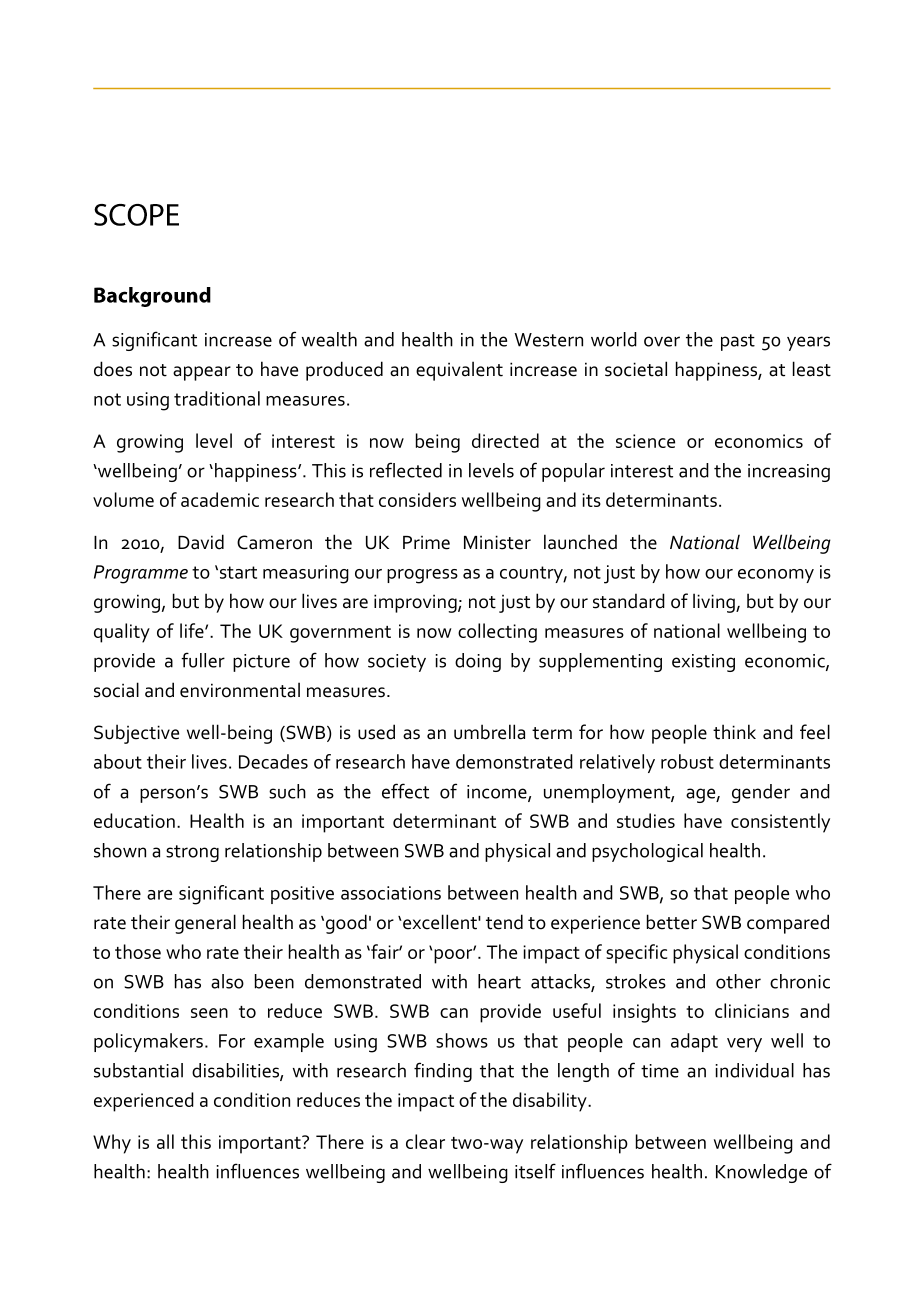 The image size is (924, 1309). What do you see at coordinates (205, 924) in the screenshot?
I see `general` at bounding box center [205, 924].
